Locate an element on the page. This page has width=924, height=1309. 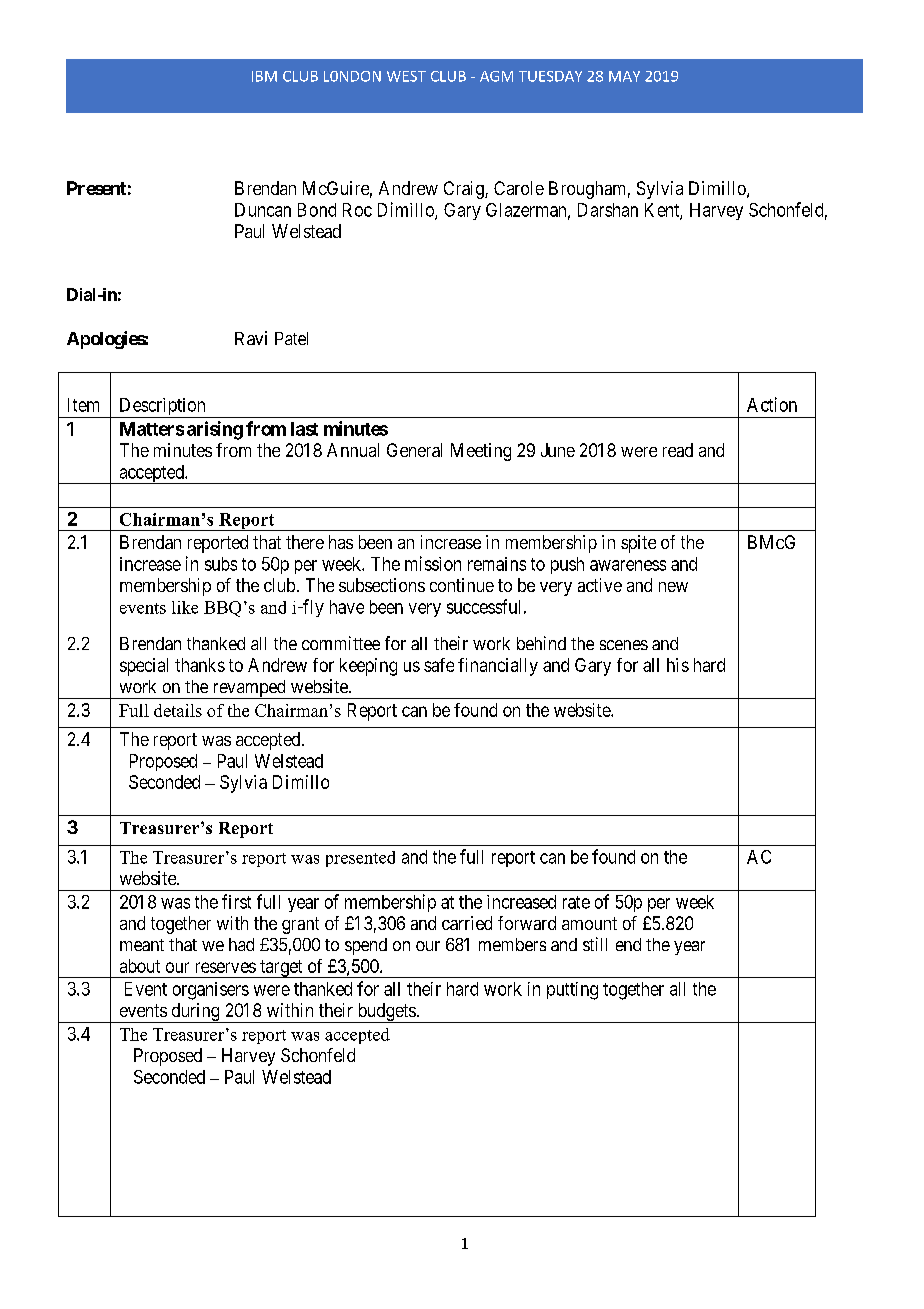
about is located at coordinates (140, 966).
